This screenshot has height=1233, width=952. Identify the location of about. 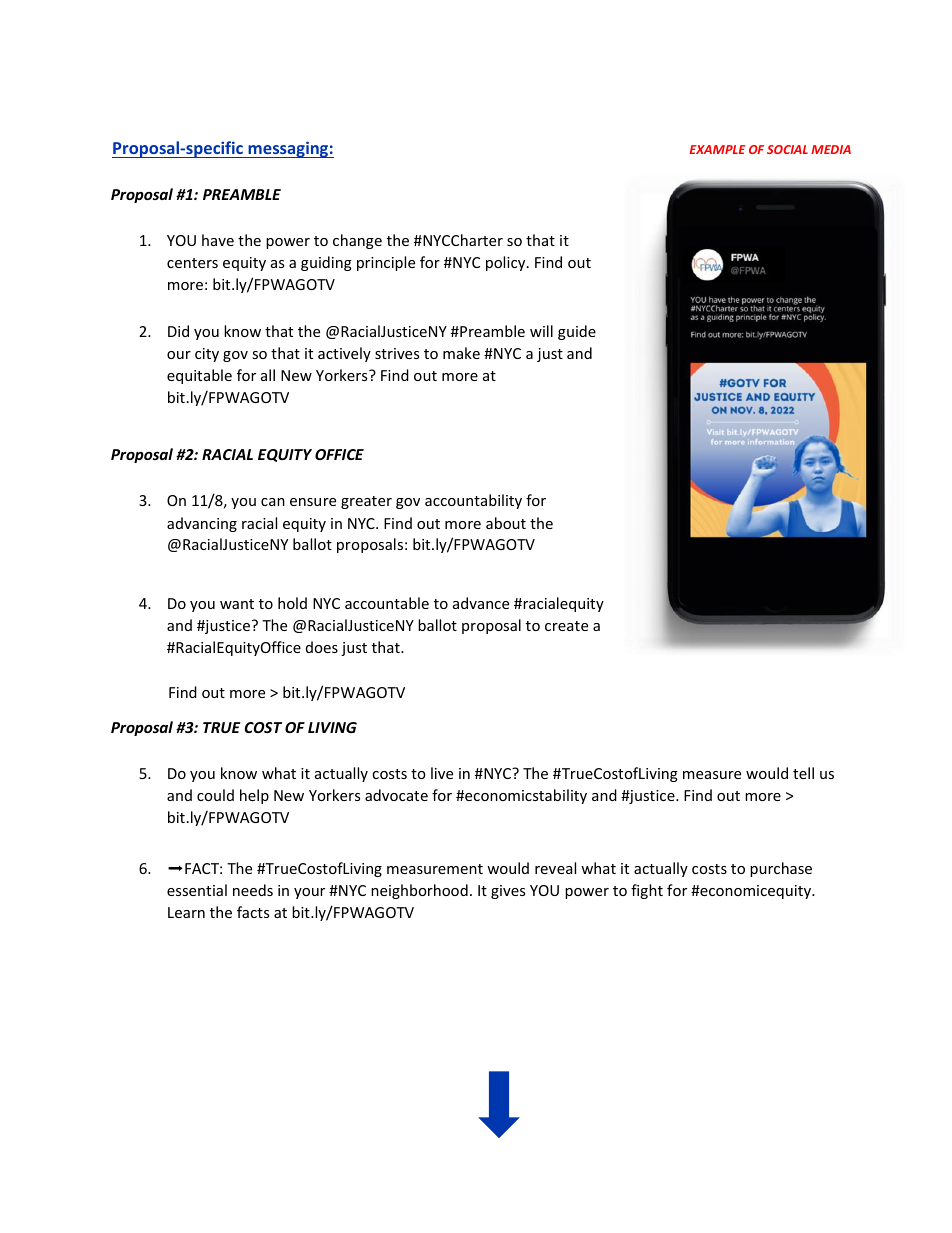
(506, 523).
